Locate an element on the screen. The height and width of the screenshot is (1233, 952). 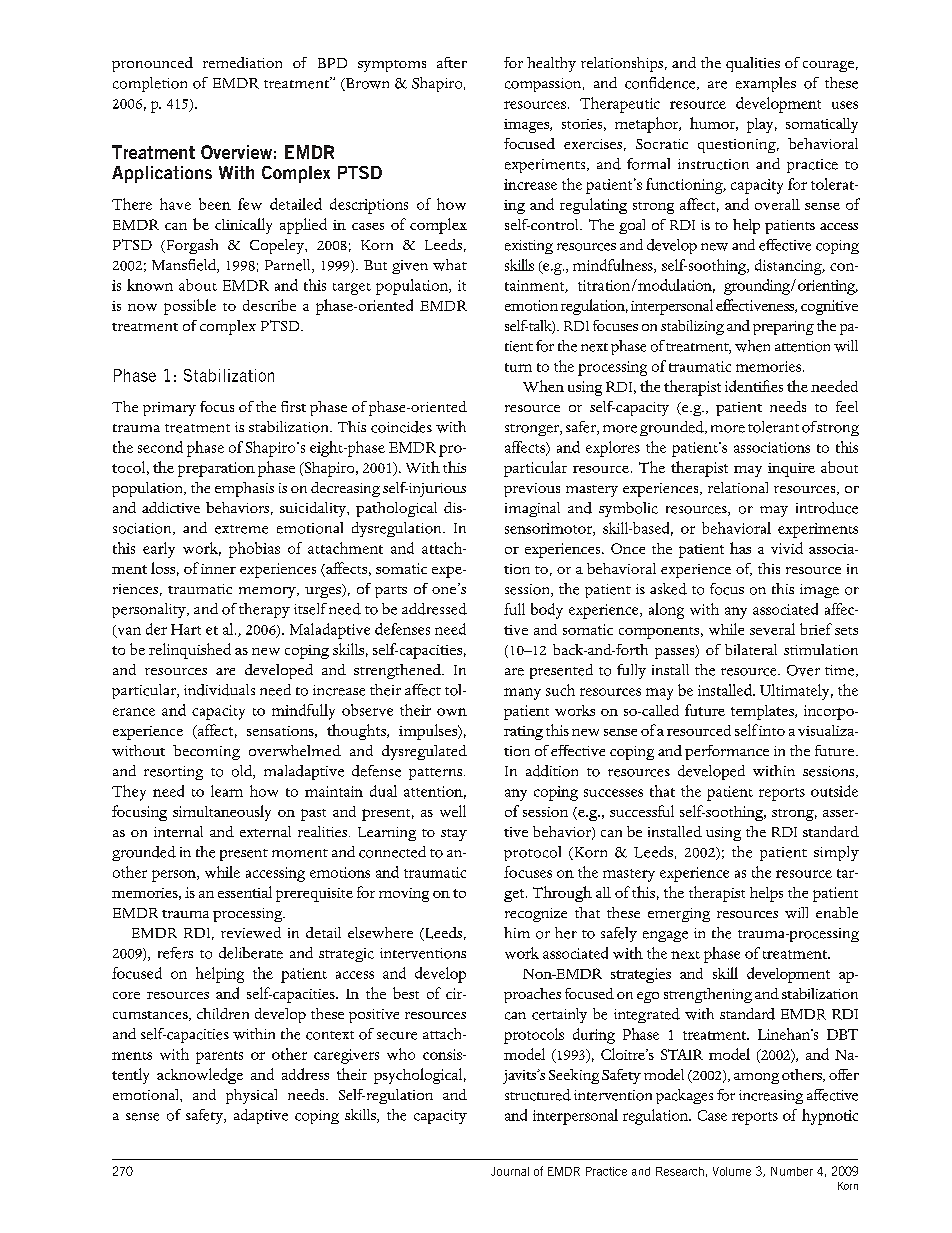
Volume is located at coordinates (732, 1171).
